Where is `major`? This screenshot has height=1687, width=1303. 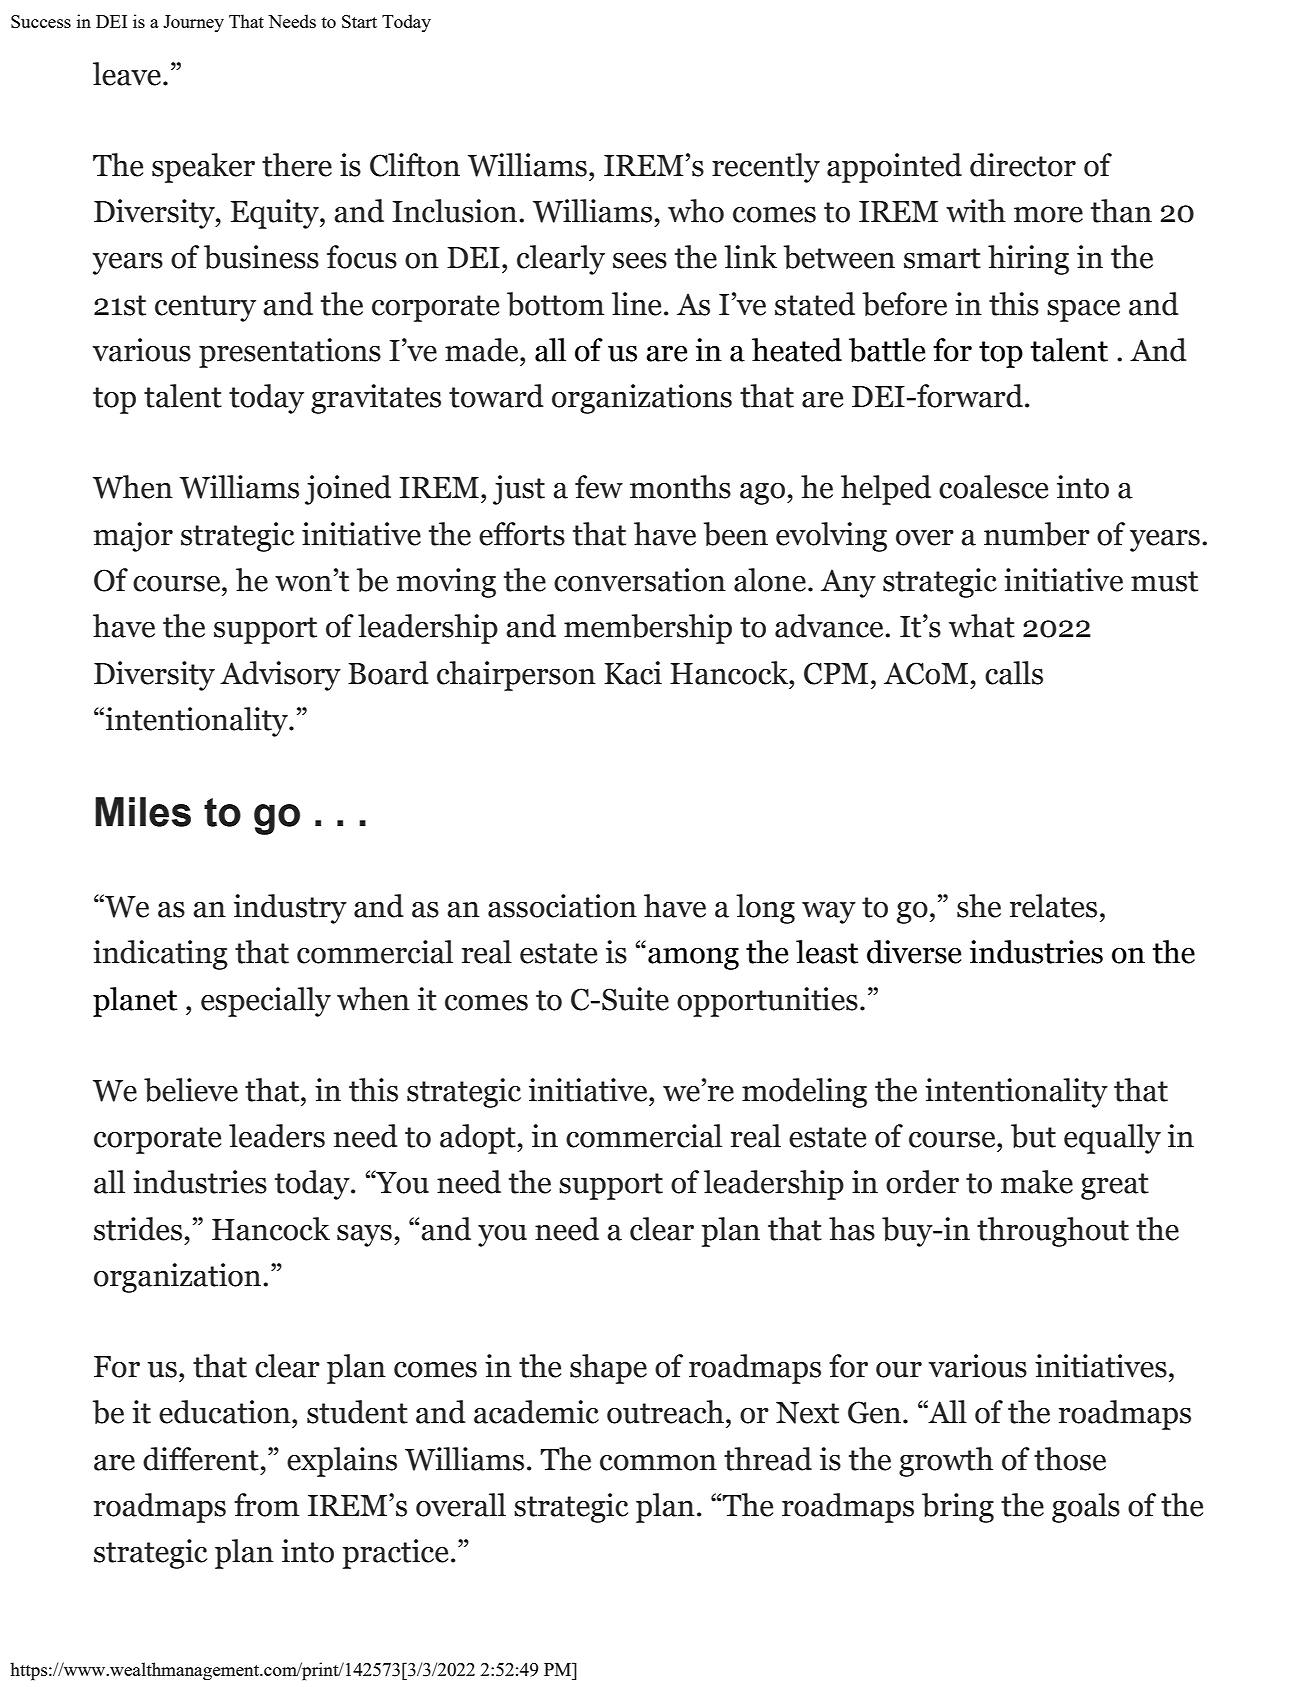 major is located at coordinates (133, 537).
